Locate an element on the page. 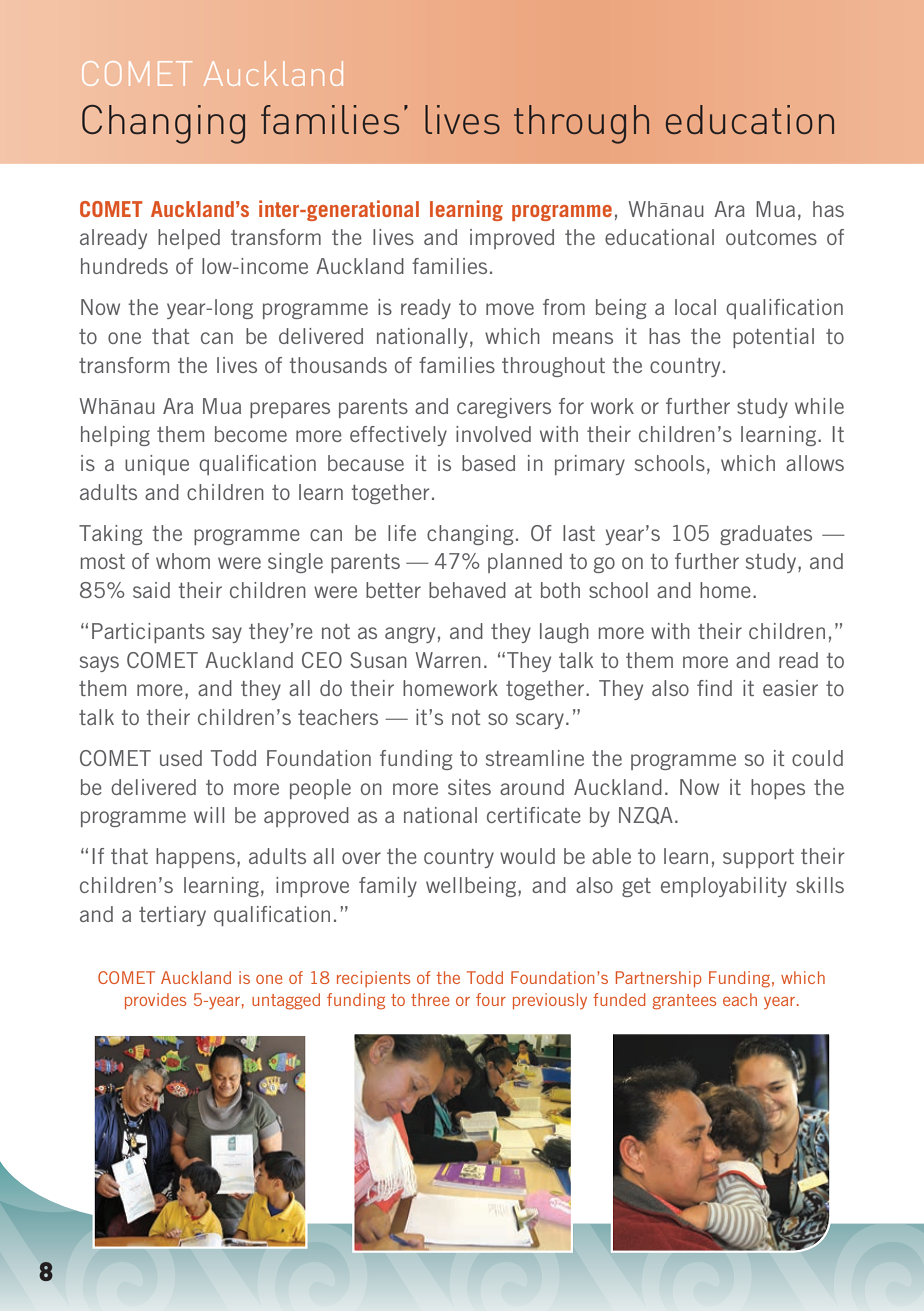  behaved is located at coordinates (467, 590).
